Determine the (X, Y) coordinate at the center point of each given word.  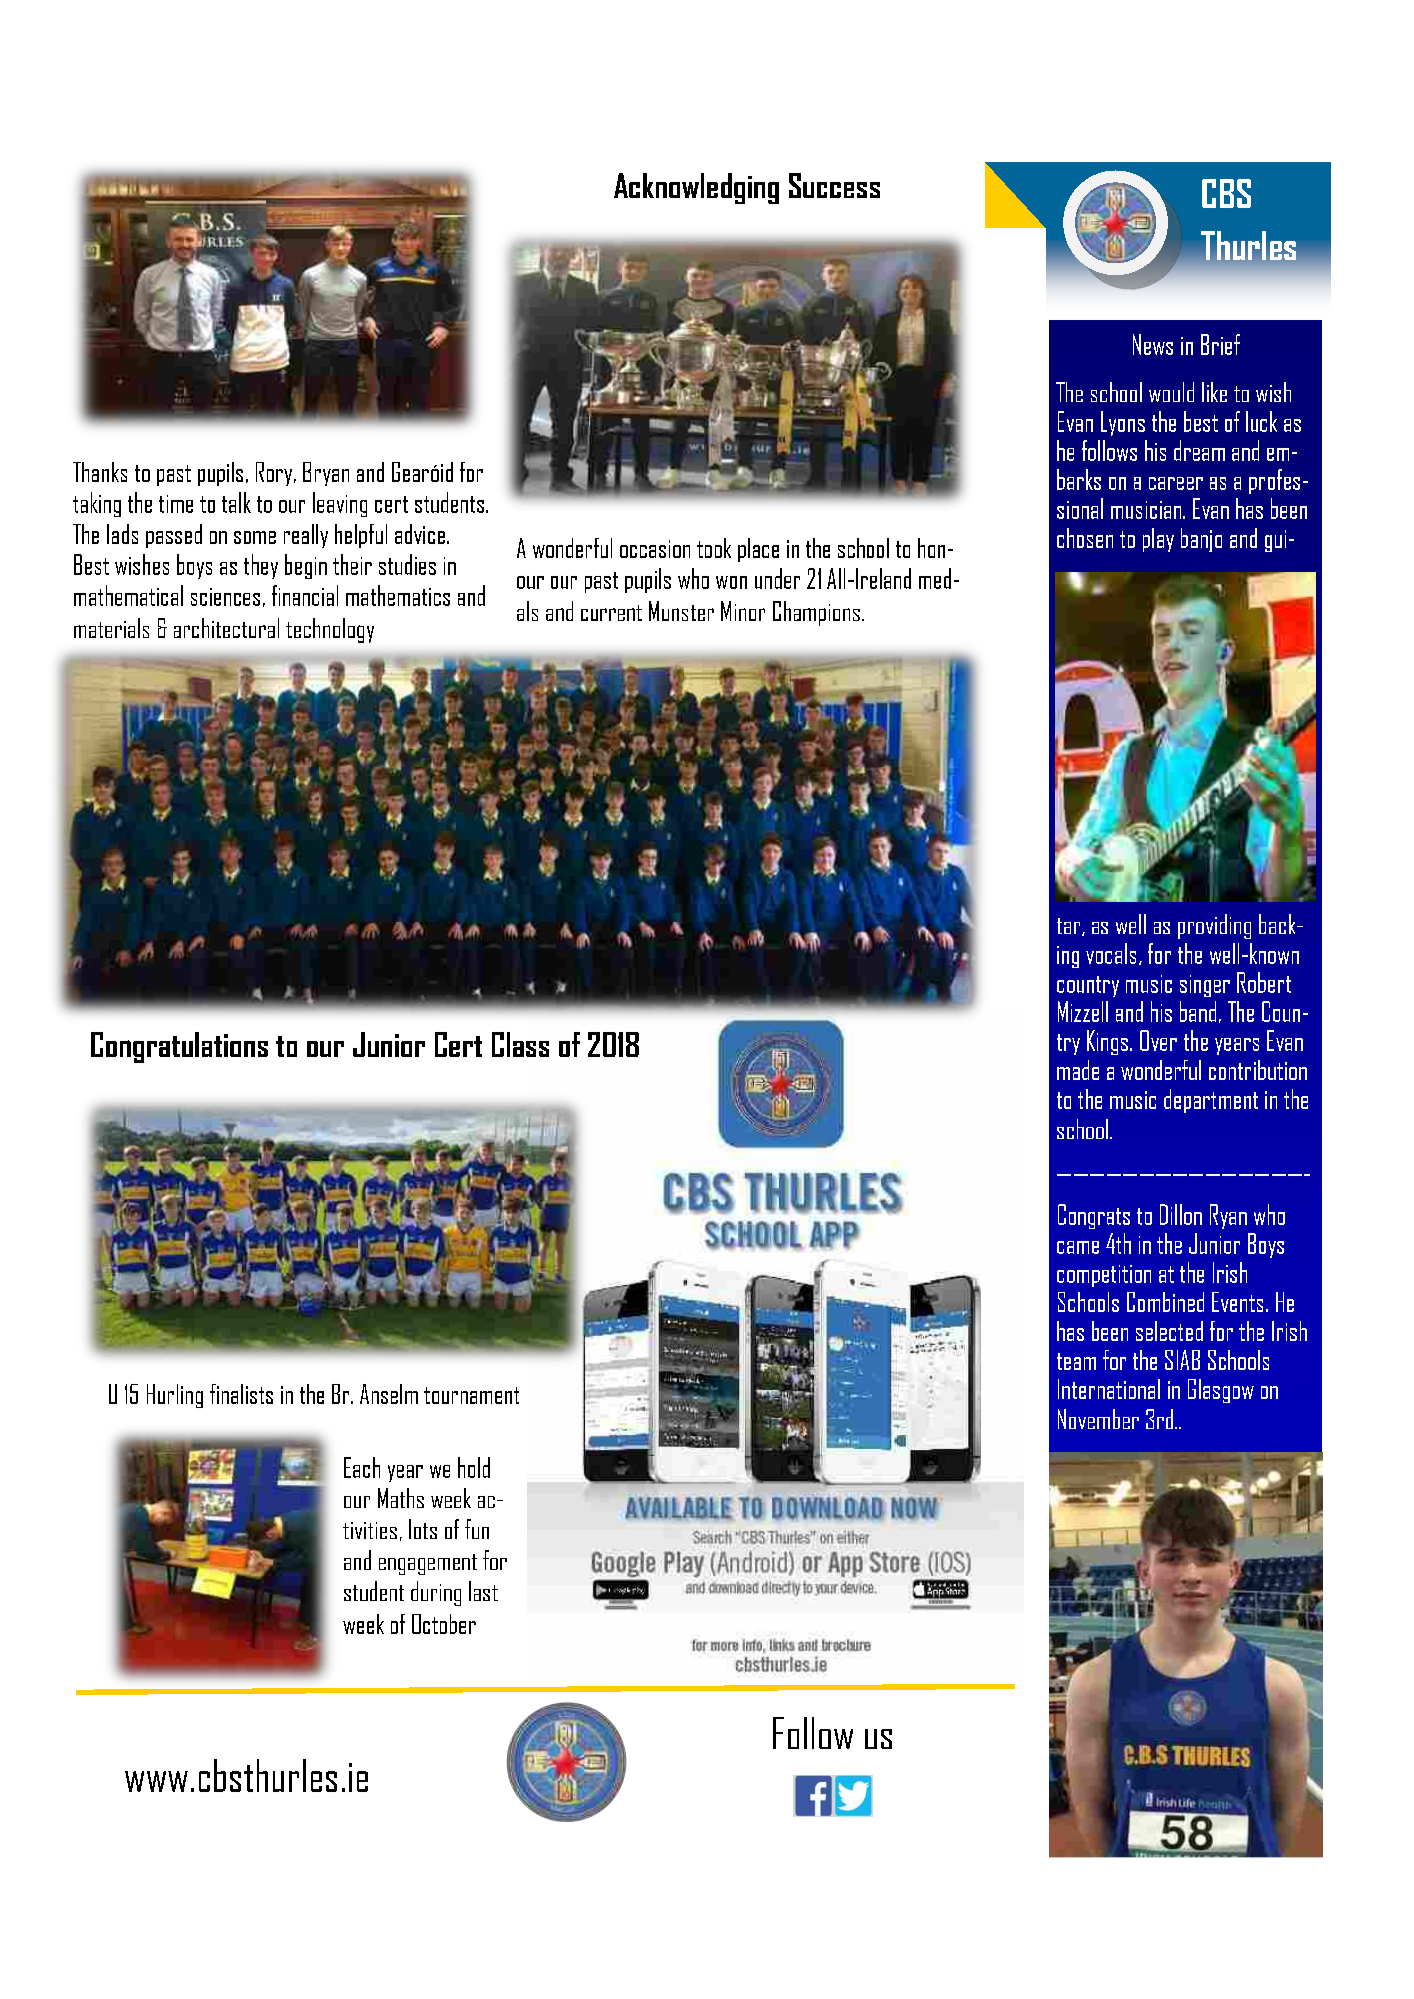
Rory (275, 474)
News (1153, 344)
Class (520, 1044)
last (483, 1591)
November (1098, 1419)
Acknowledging (696, 188)
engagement (428, 1564)
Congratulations (179, 1047)
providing (1214, 926)
